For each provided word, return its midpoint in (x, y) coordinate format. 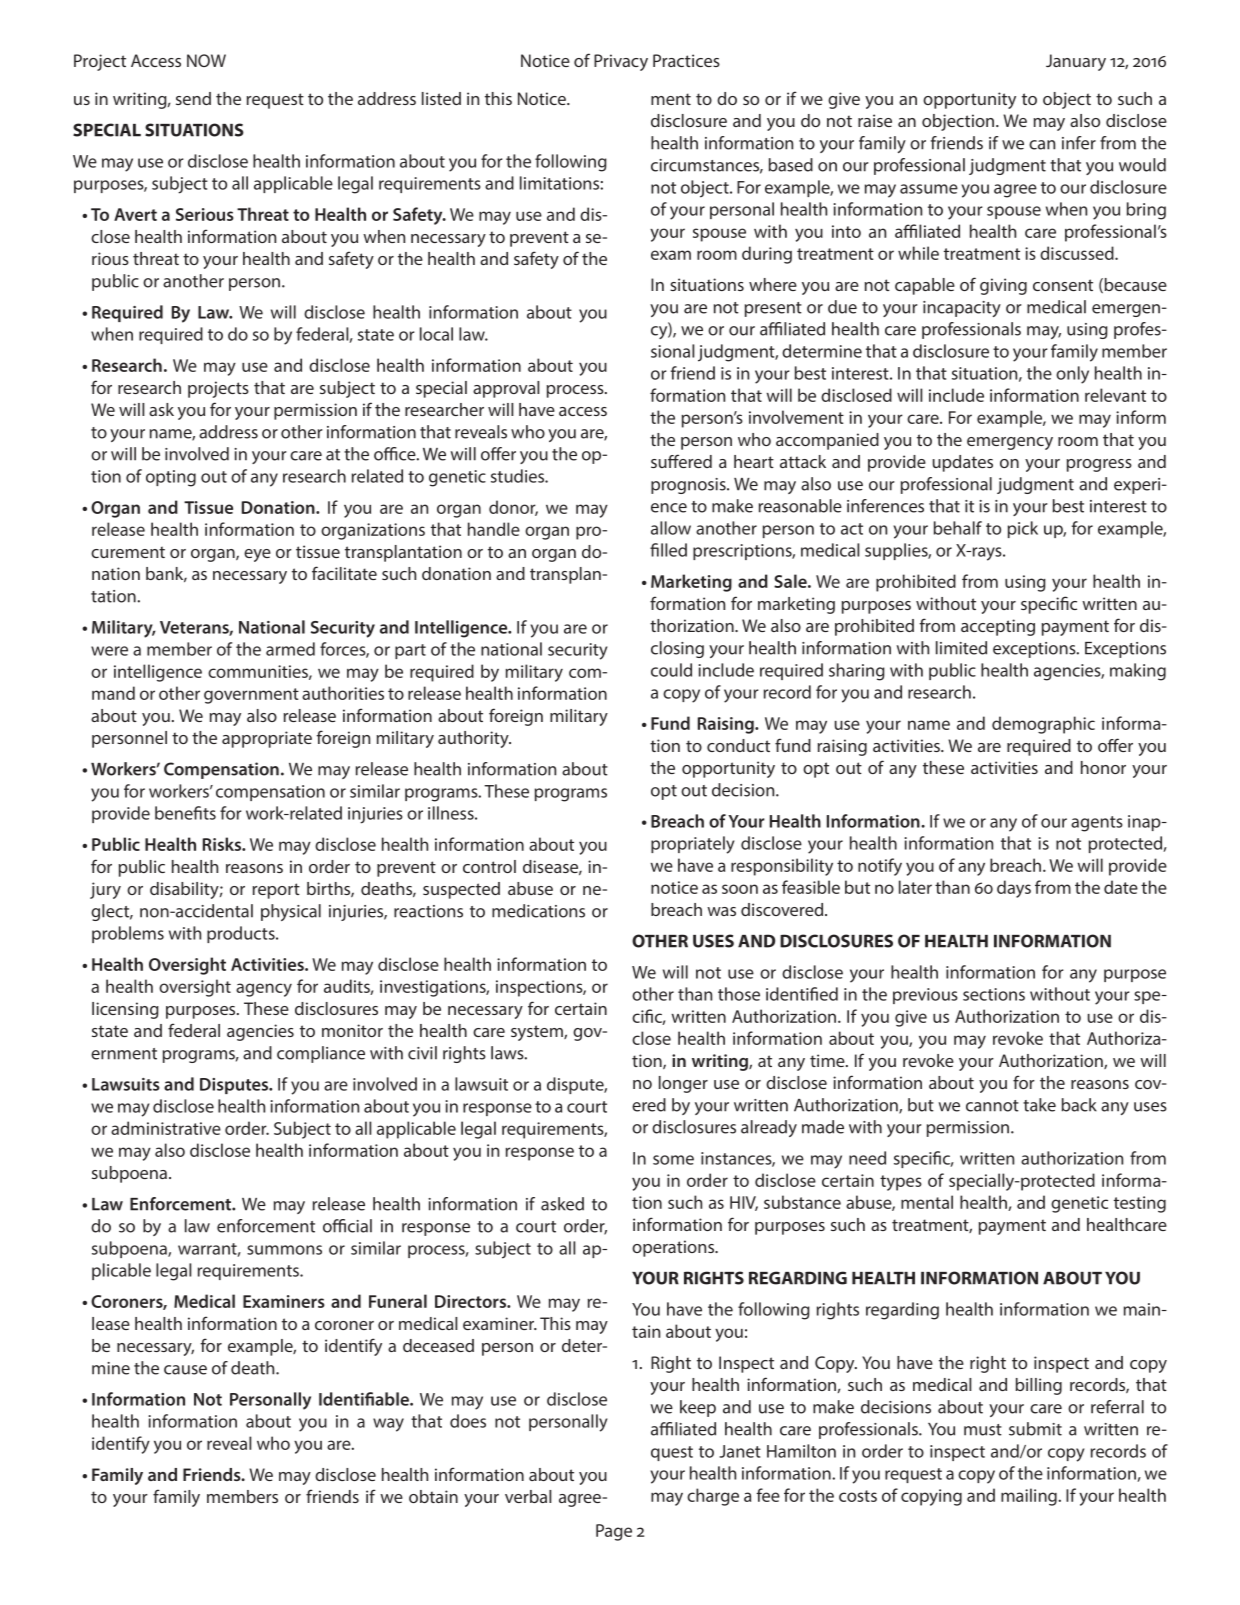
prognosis (689, 486)
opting (171, 478)
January (1076, 62)
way (388, 1425)
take (1039, 1105)
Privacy (621, 62)
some (673, 1160)
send (193, 98)
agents (1097, 824)
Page (614, 1532)
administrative (166, 1128)
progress (1099, 465)
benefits (185, 813)
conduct (738, 745)
